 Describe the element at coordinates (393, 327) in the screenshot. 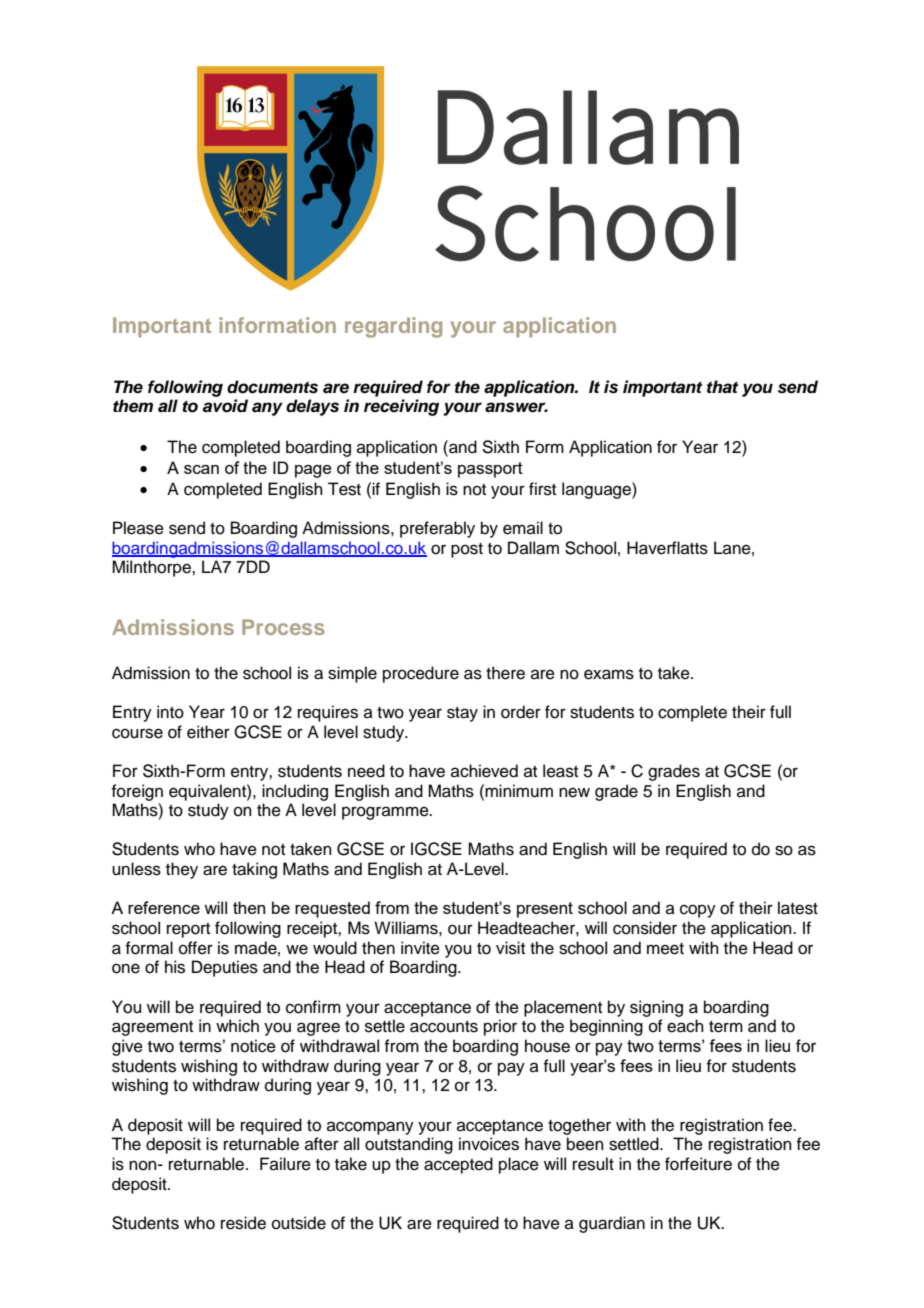

I see `regarding` at that location.
